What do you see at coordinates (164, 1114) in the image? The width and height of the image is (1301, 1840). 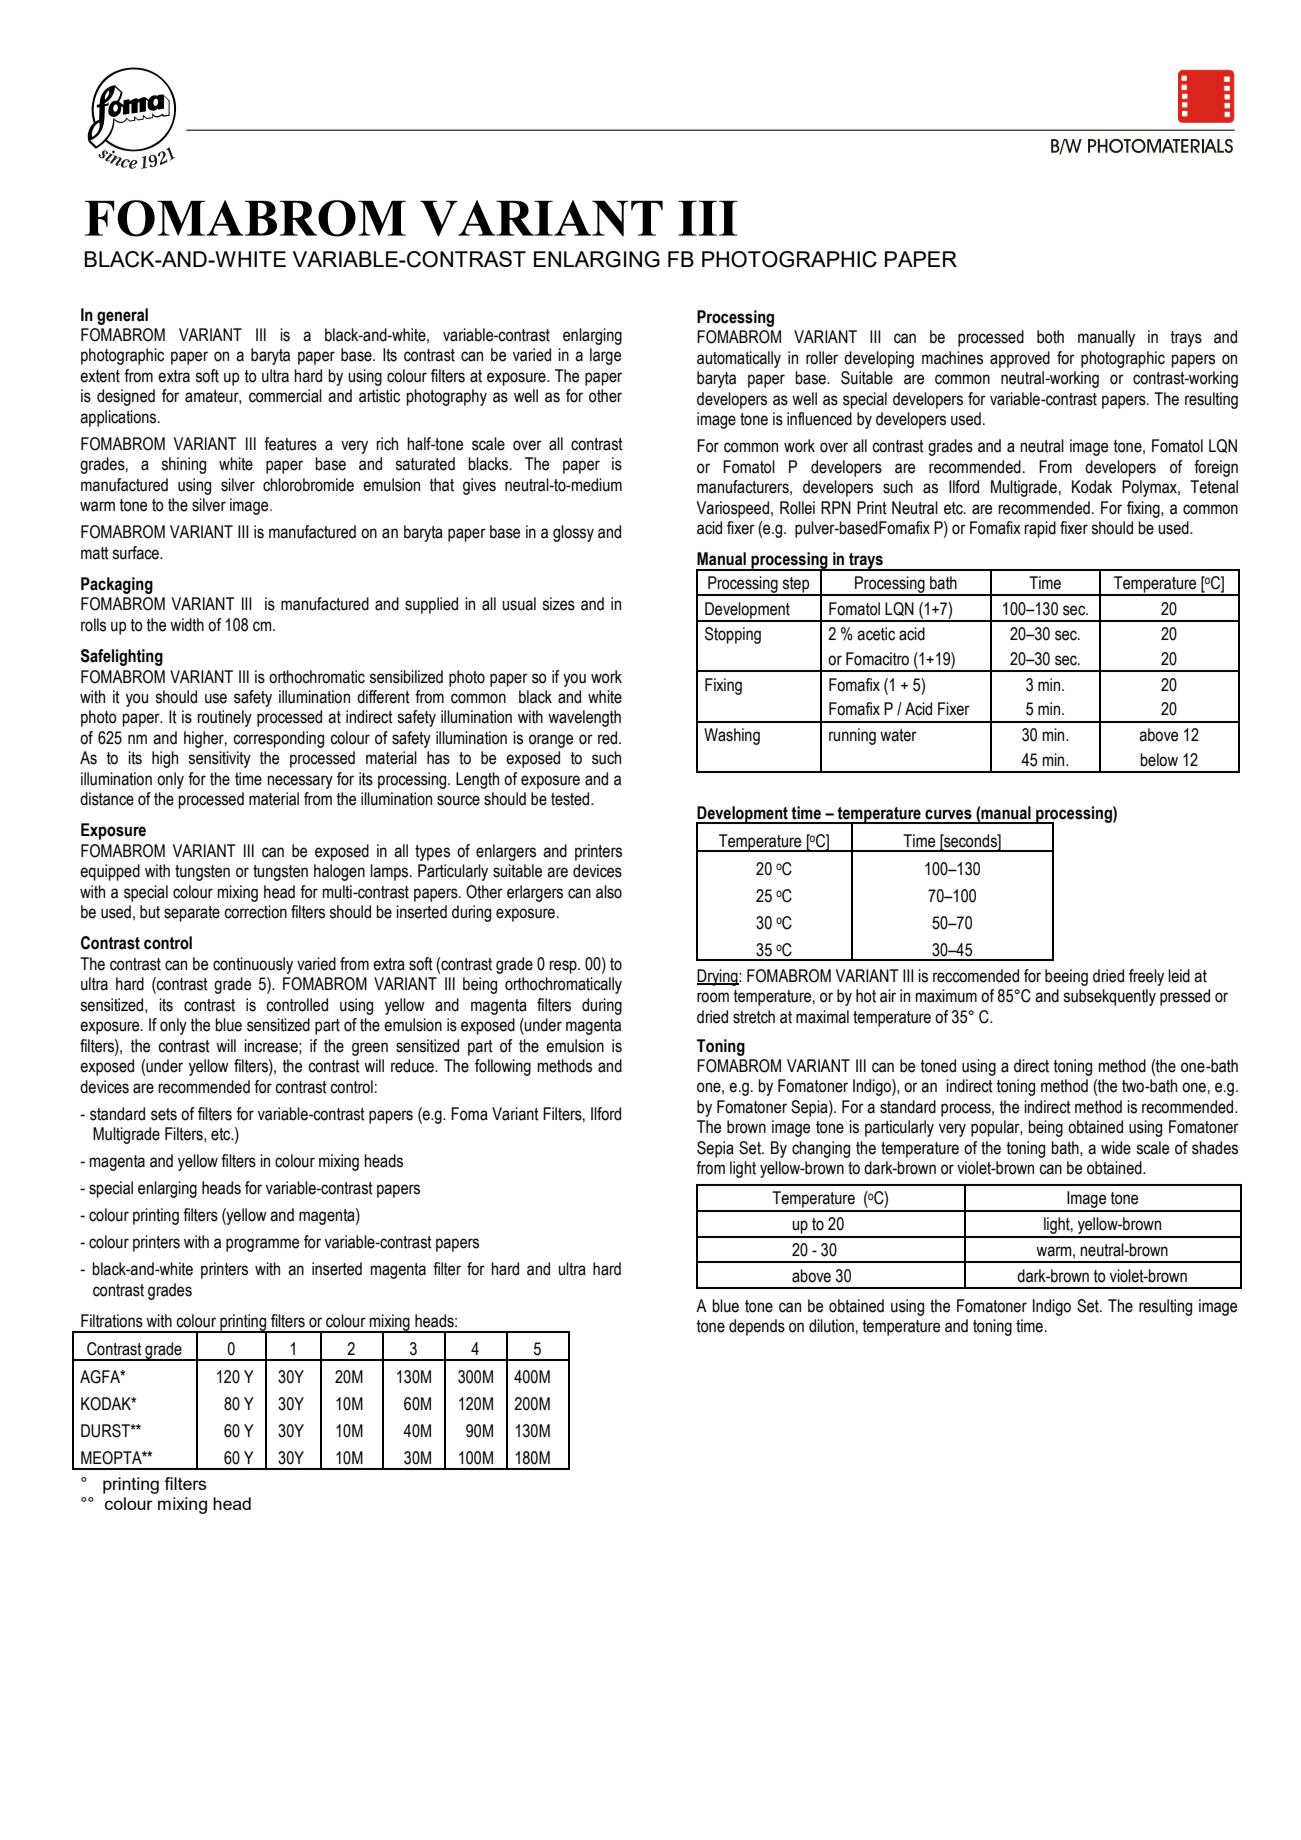 I see `sets` at bounding box center [164, 1114].
